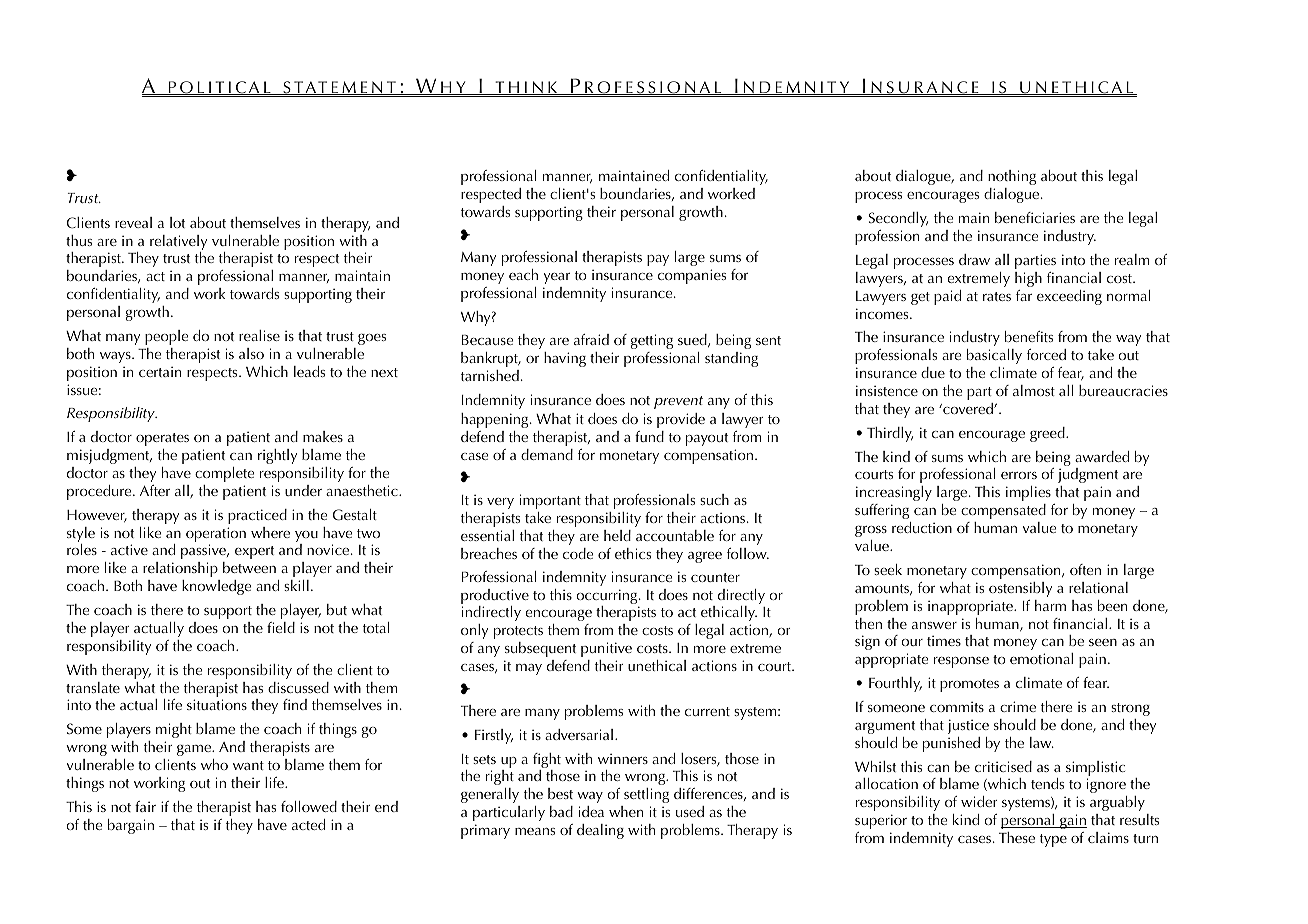  I want to click on harm, so click(1050, 605).
